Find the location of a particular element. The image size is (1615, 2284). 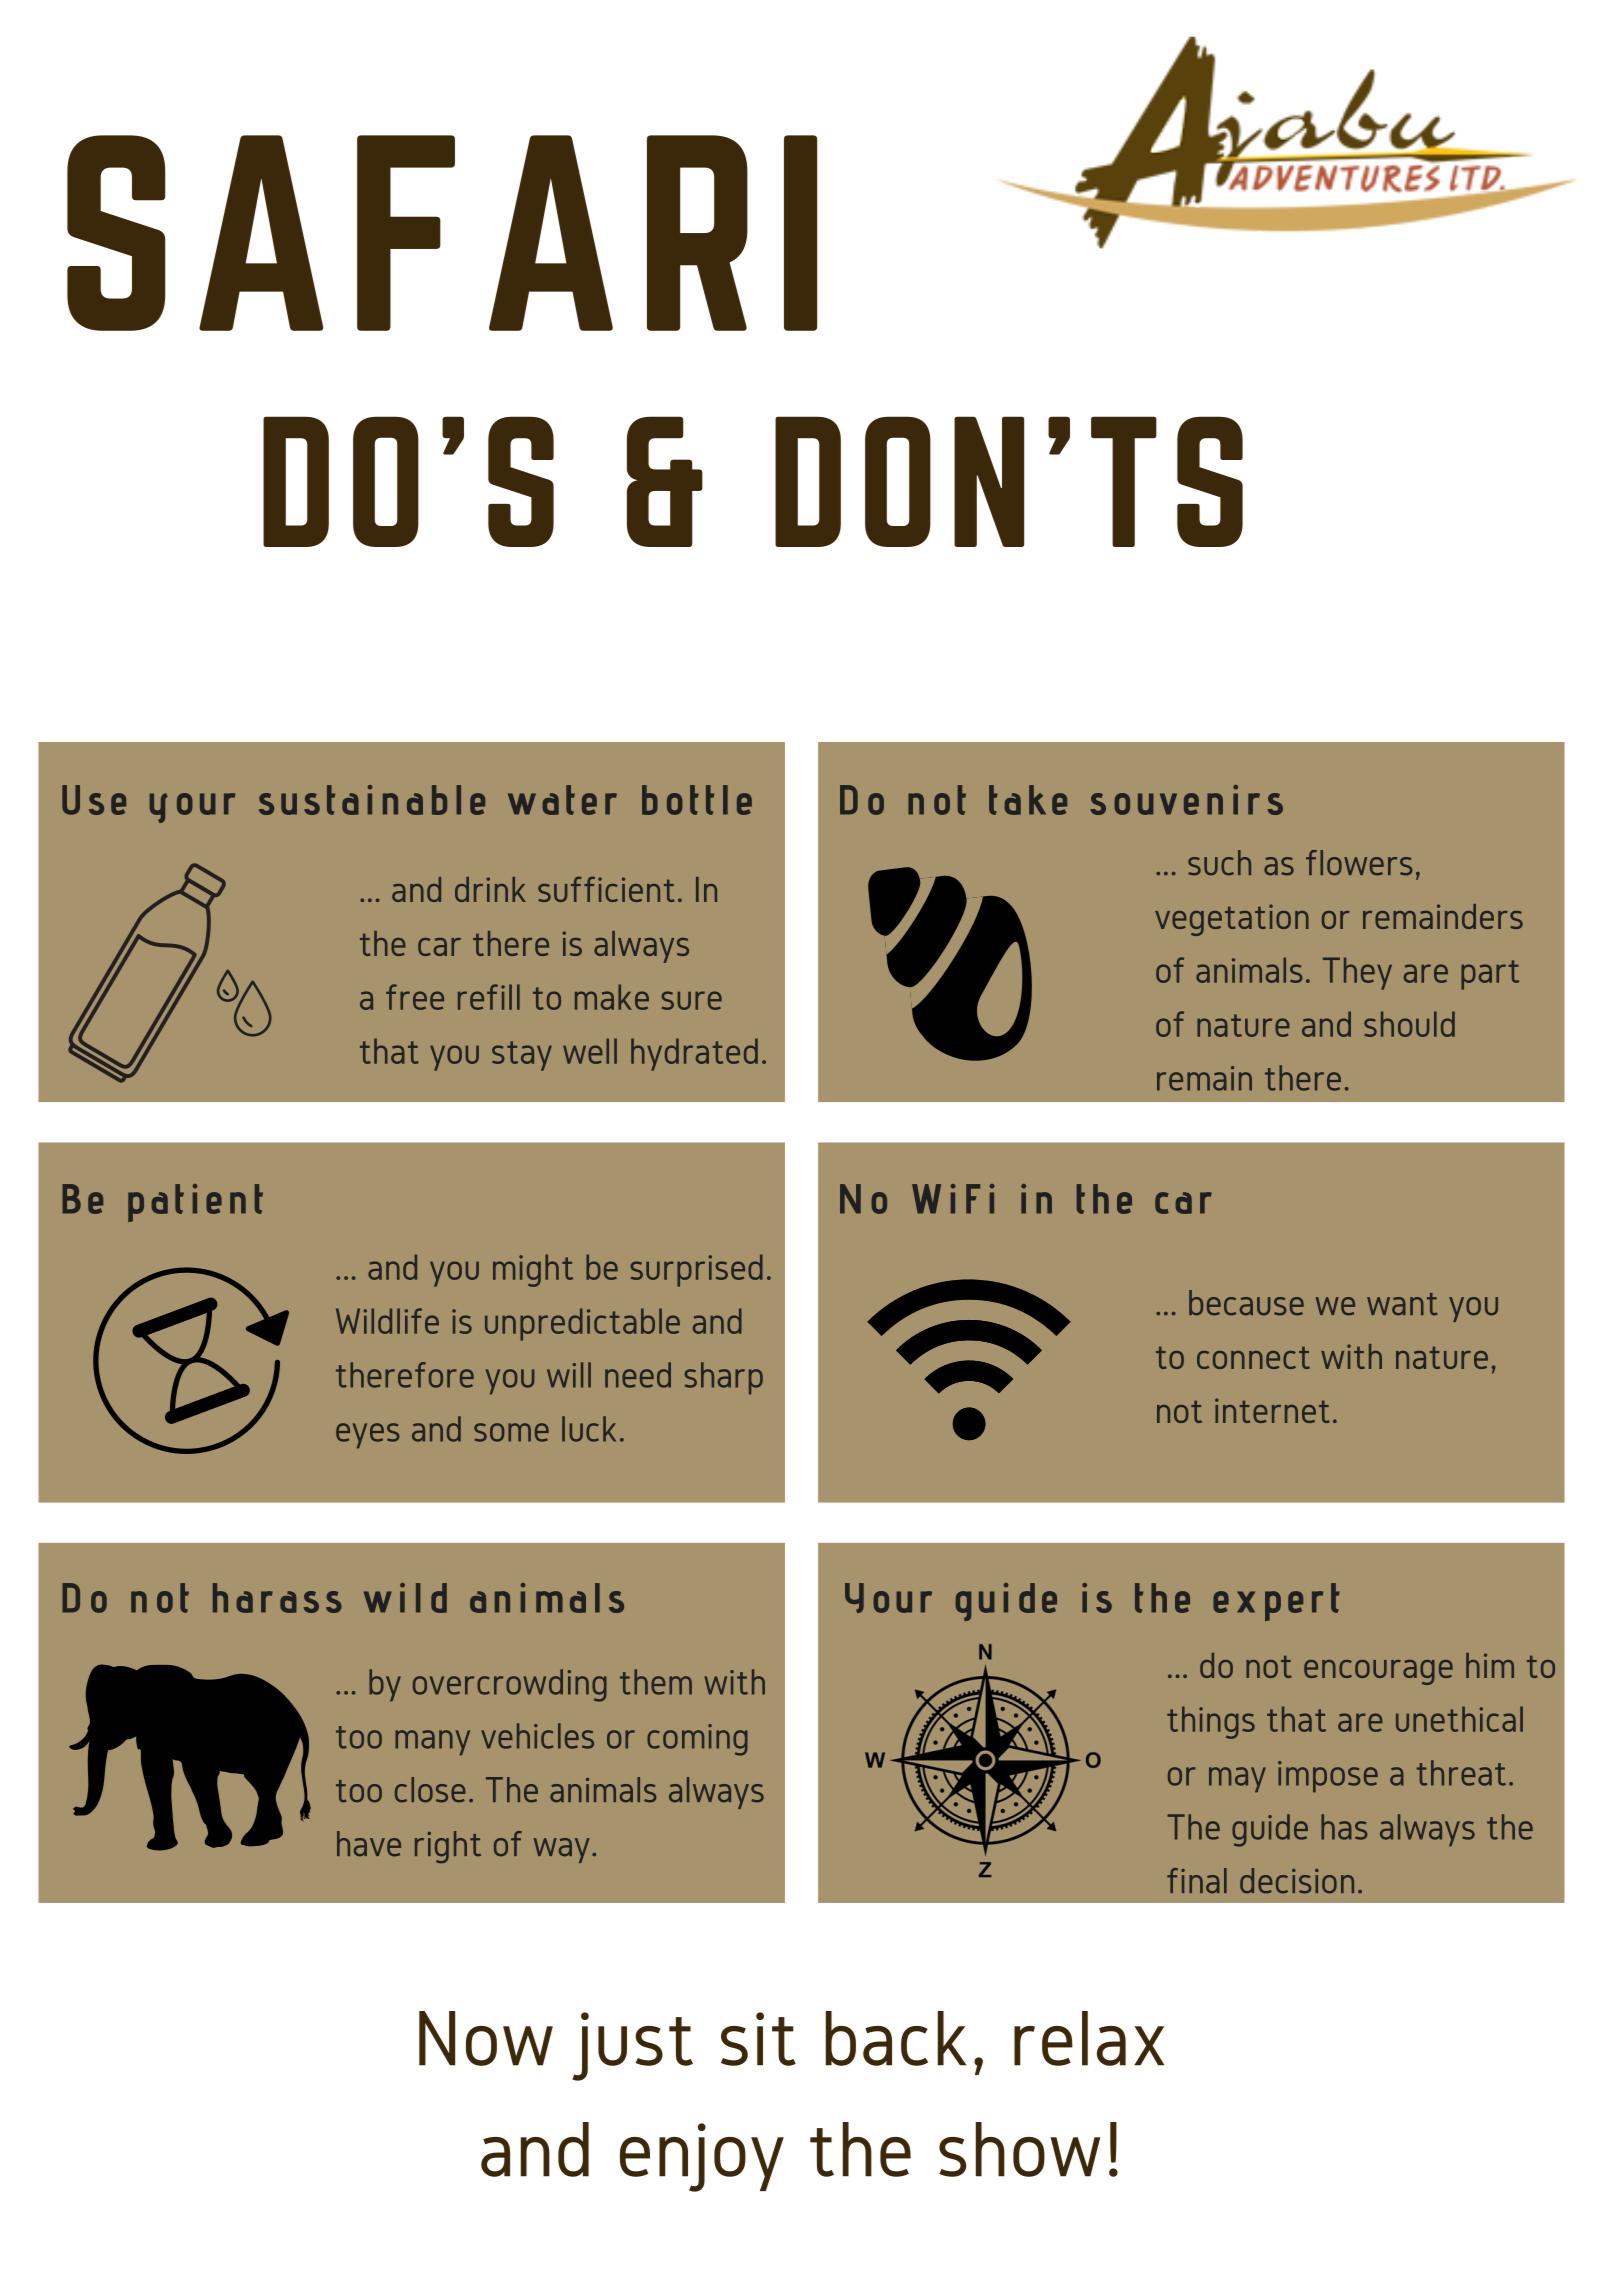

relax is located at coordinates (1089, 2038).
